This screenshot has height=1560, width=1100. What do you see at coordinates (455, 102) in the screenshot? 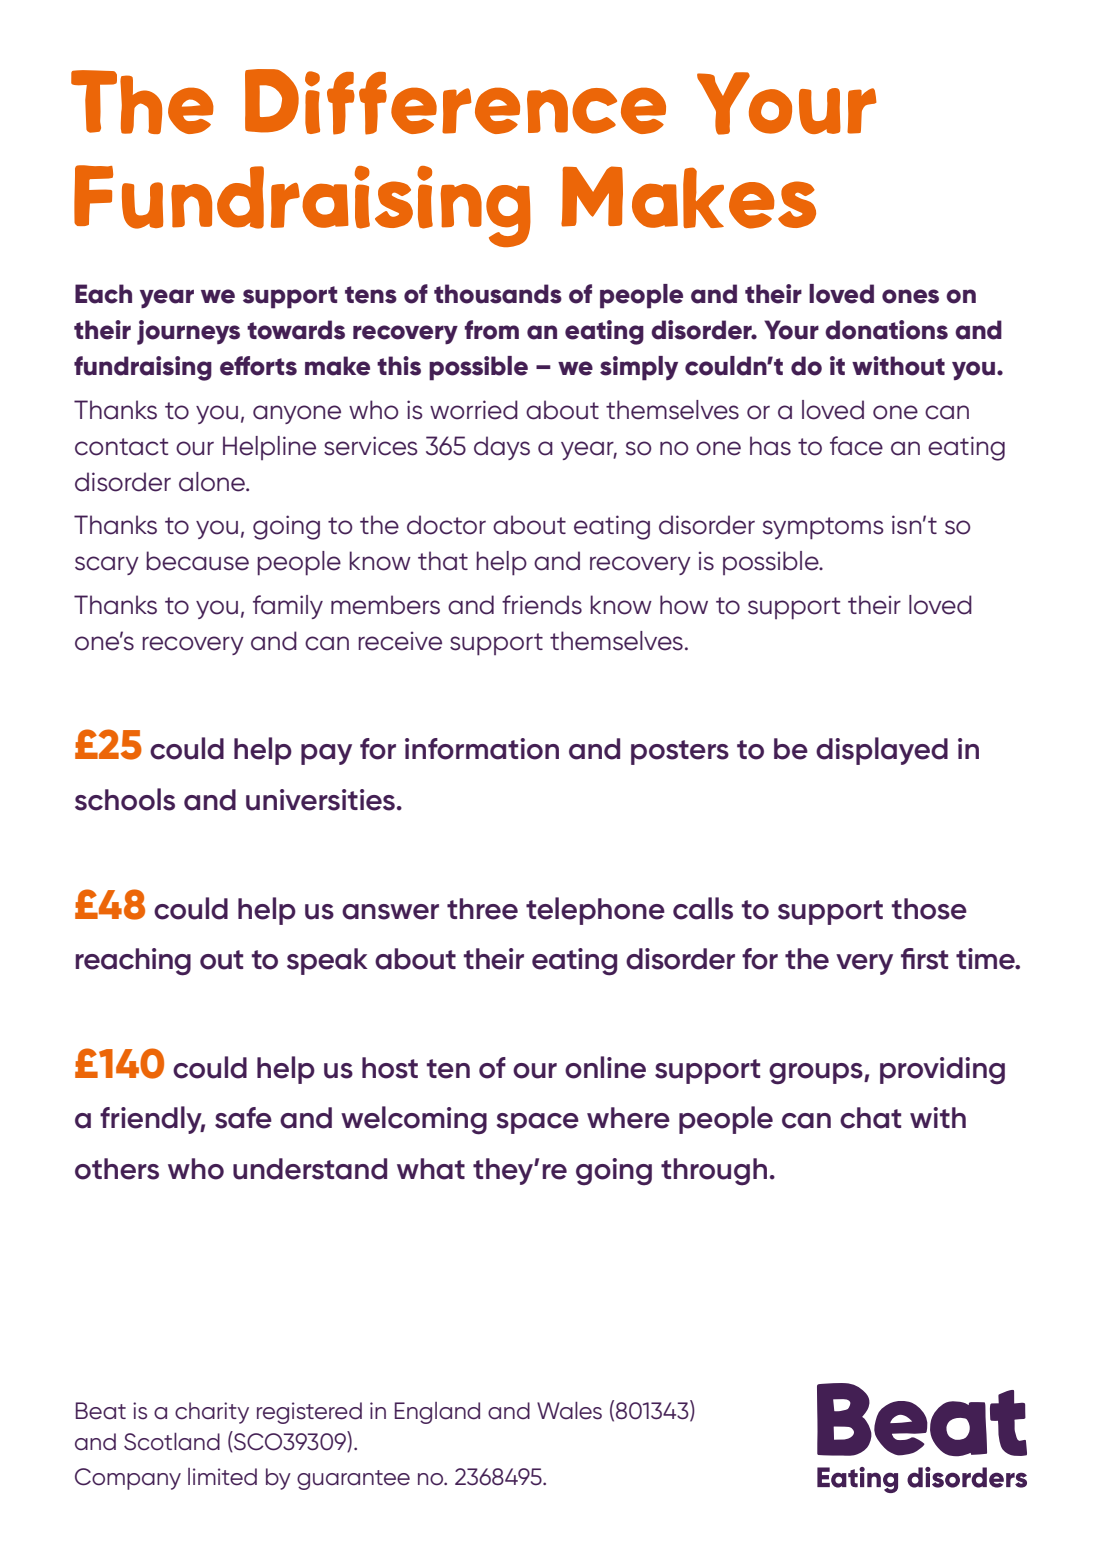
I see `Difference` at bounding box center [455, 102].
